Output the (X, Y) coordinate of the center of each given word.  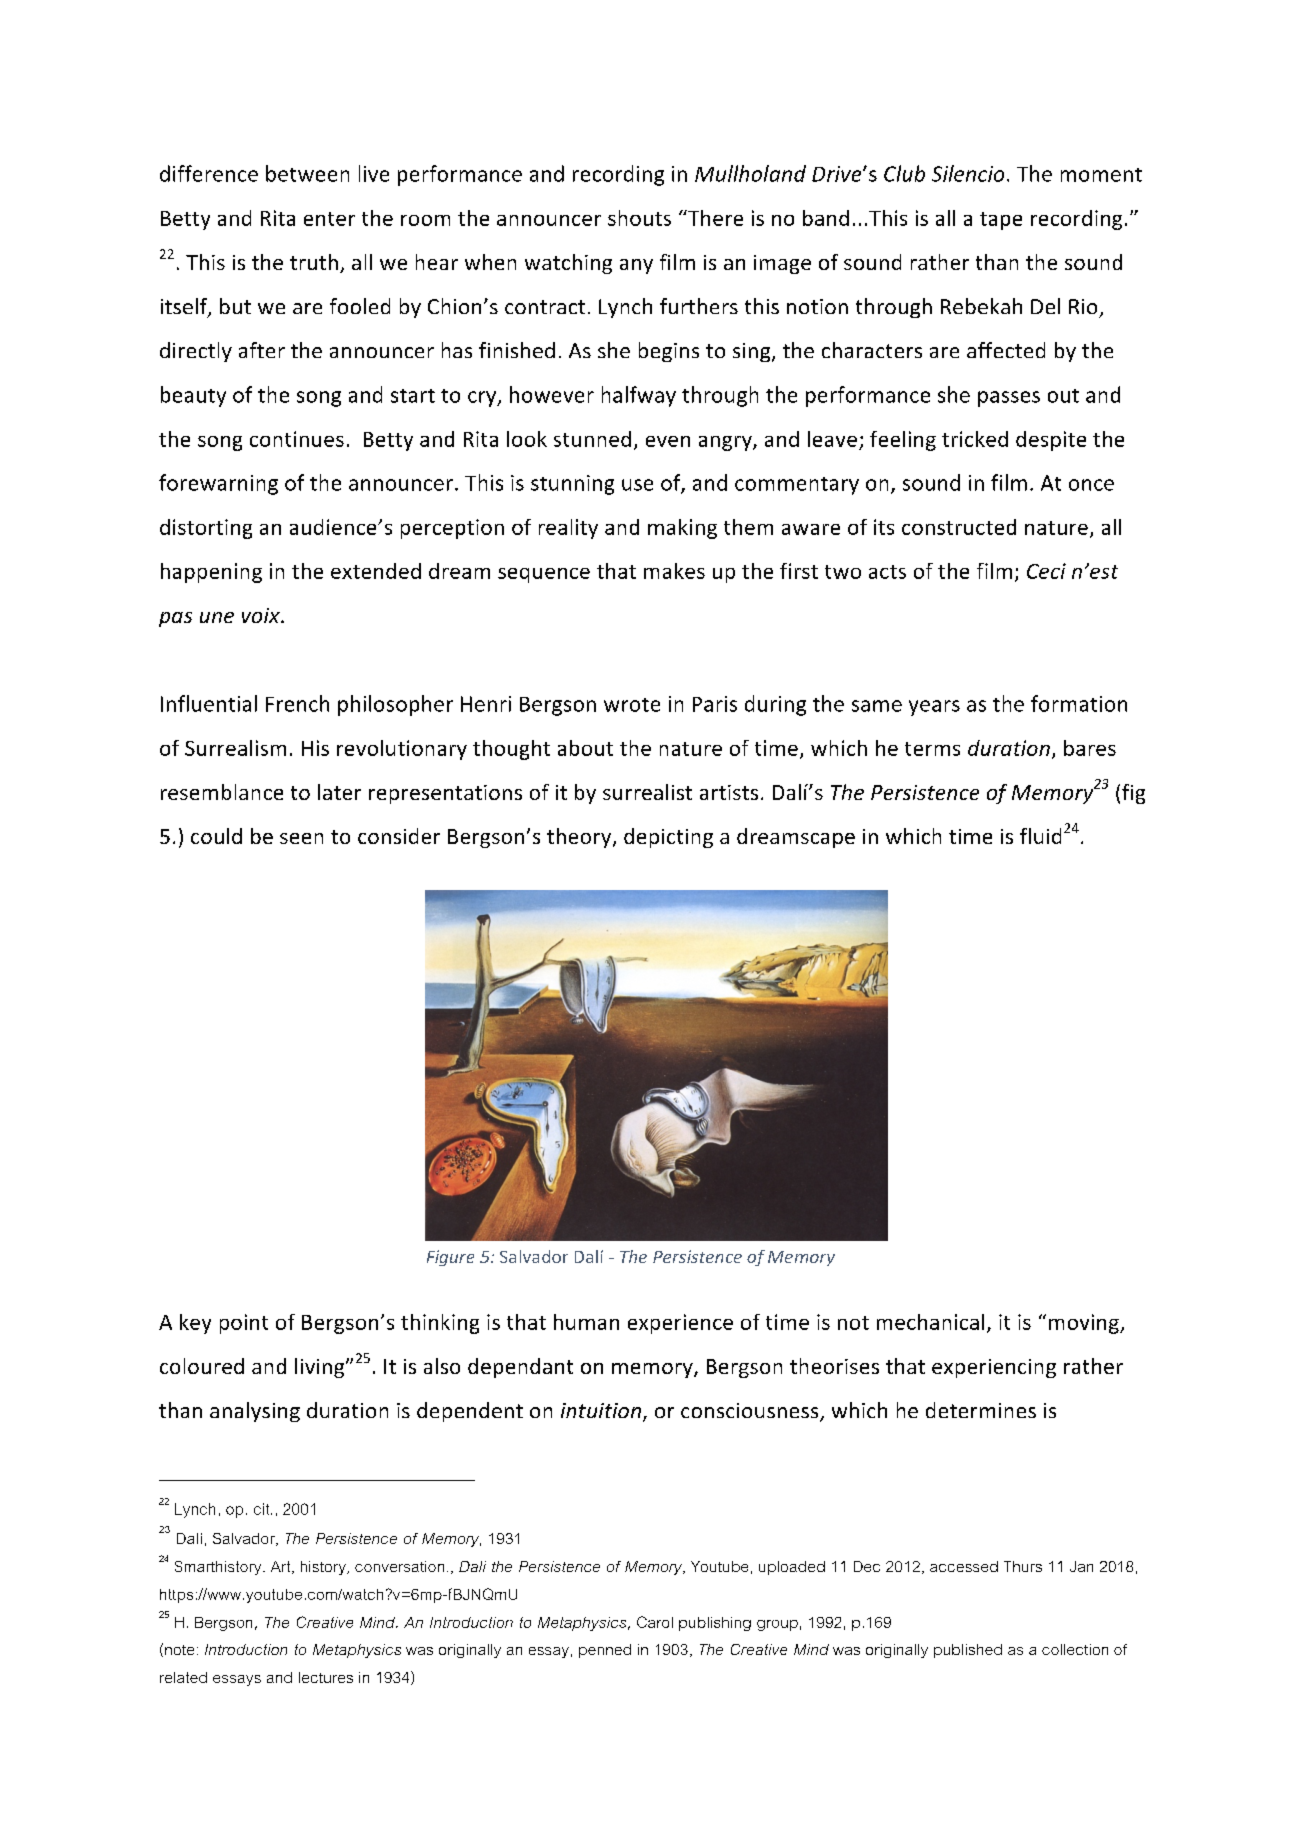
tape (1001, 221)
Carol (655, 1622)
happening (211, 573)
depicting (668, 838)
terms (932, 749)
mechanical (930, 1322)
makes (674, 571)
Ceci (1046, 571)
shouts (639, 218)
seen (301, 838)
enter (329, 219)
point (244, 1324)
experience (680, 1324)
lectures (326, 1677)
